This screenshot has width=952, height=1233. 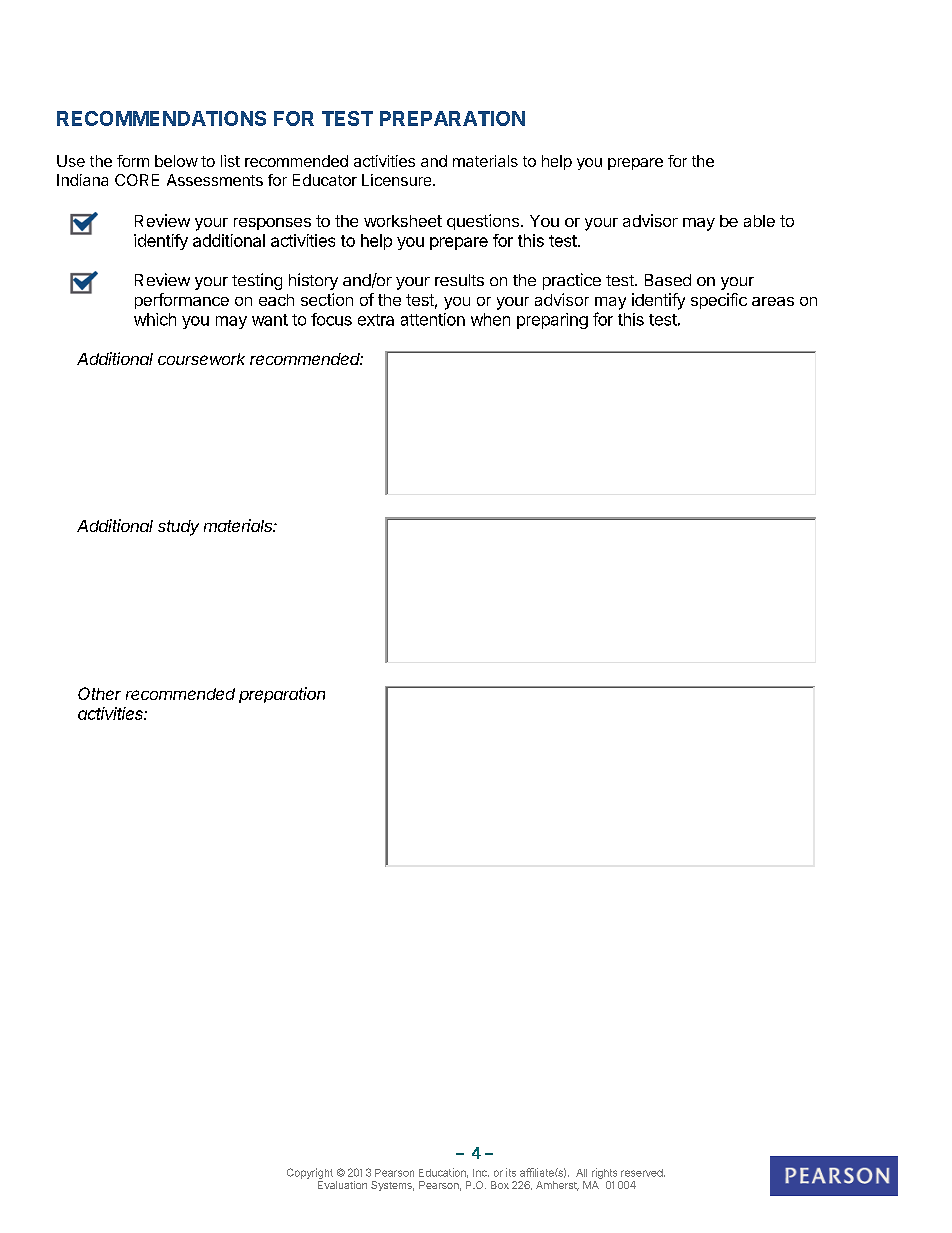 I want to click on rights, so click(x=604, y=1173).
